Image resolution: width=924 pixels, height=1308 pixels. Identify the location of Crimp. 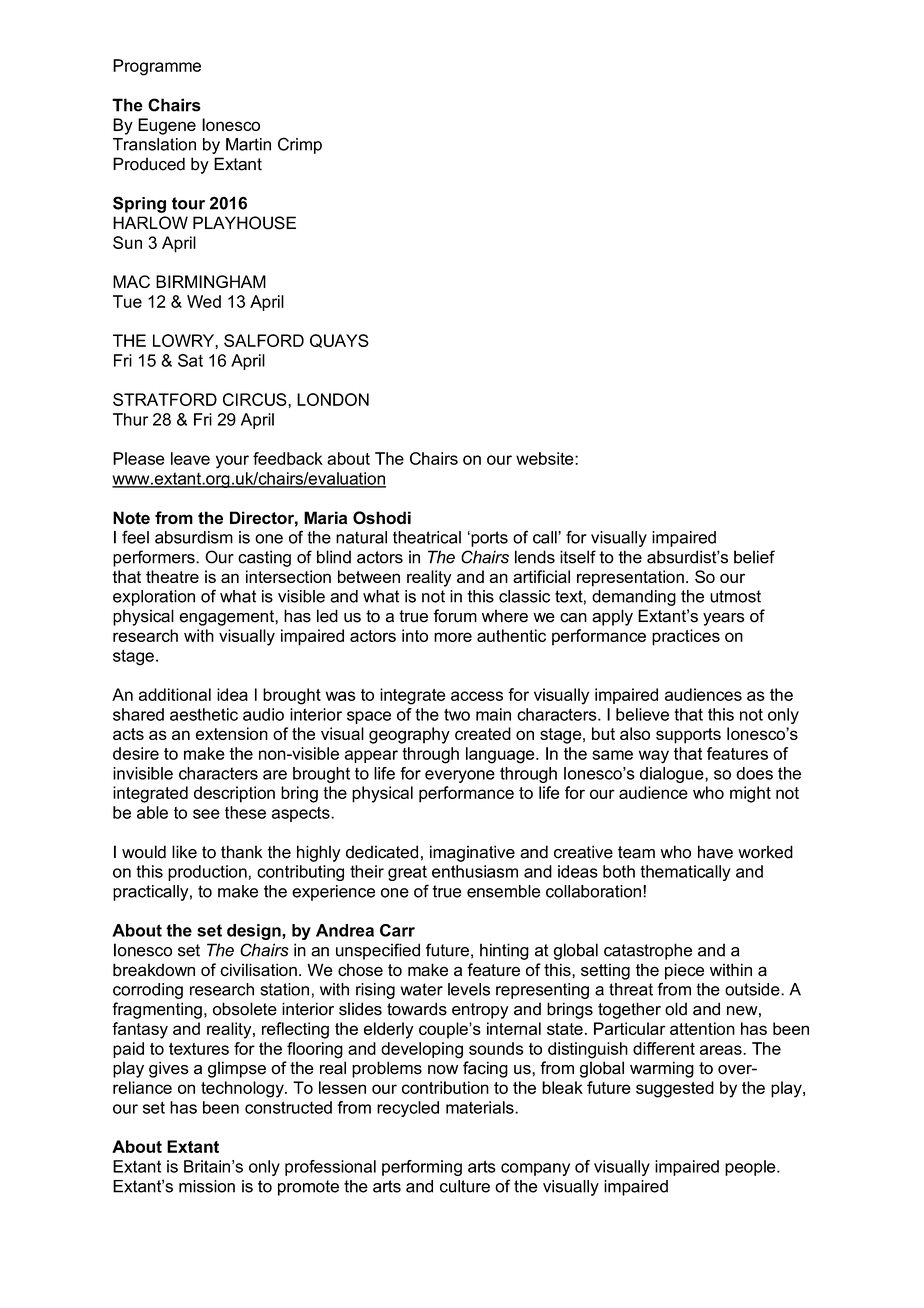
(300, 145).
